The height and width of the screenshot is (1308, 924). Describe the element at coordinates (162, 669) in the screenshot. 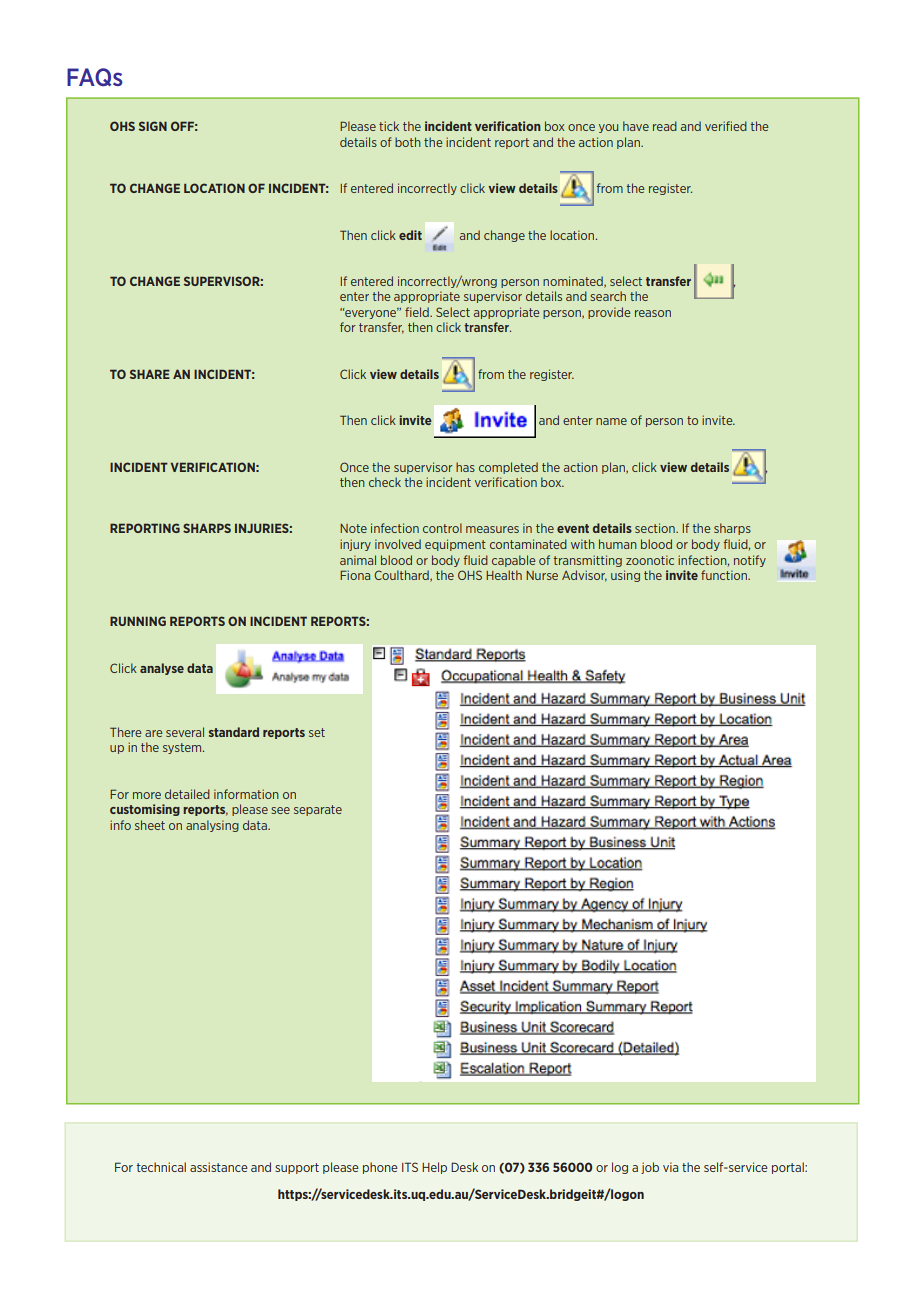

I see `analyse` at that location.
